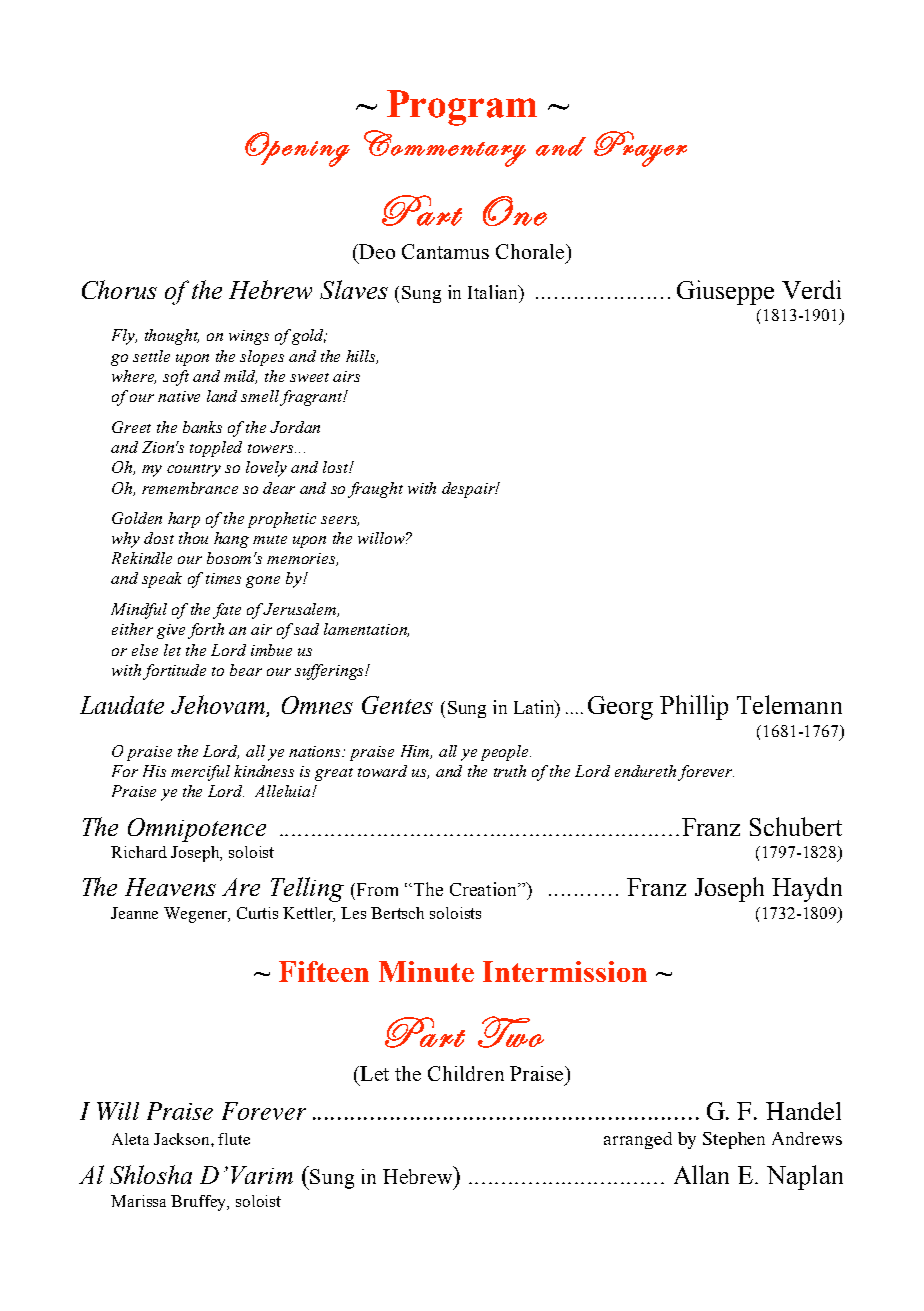 This screenshot has width=924, height=1311. What do you see at coordinates (206, 631) in the screenshot?
I see `forth` at bounding box center [206, 631].
